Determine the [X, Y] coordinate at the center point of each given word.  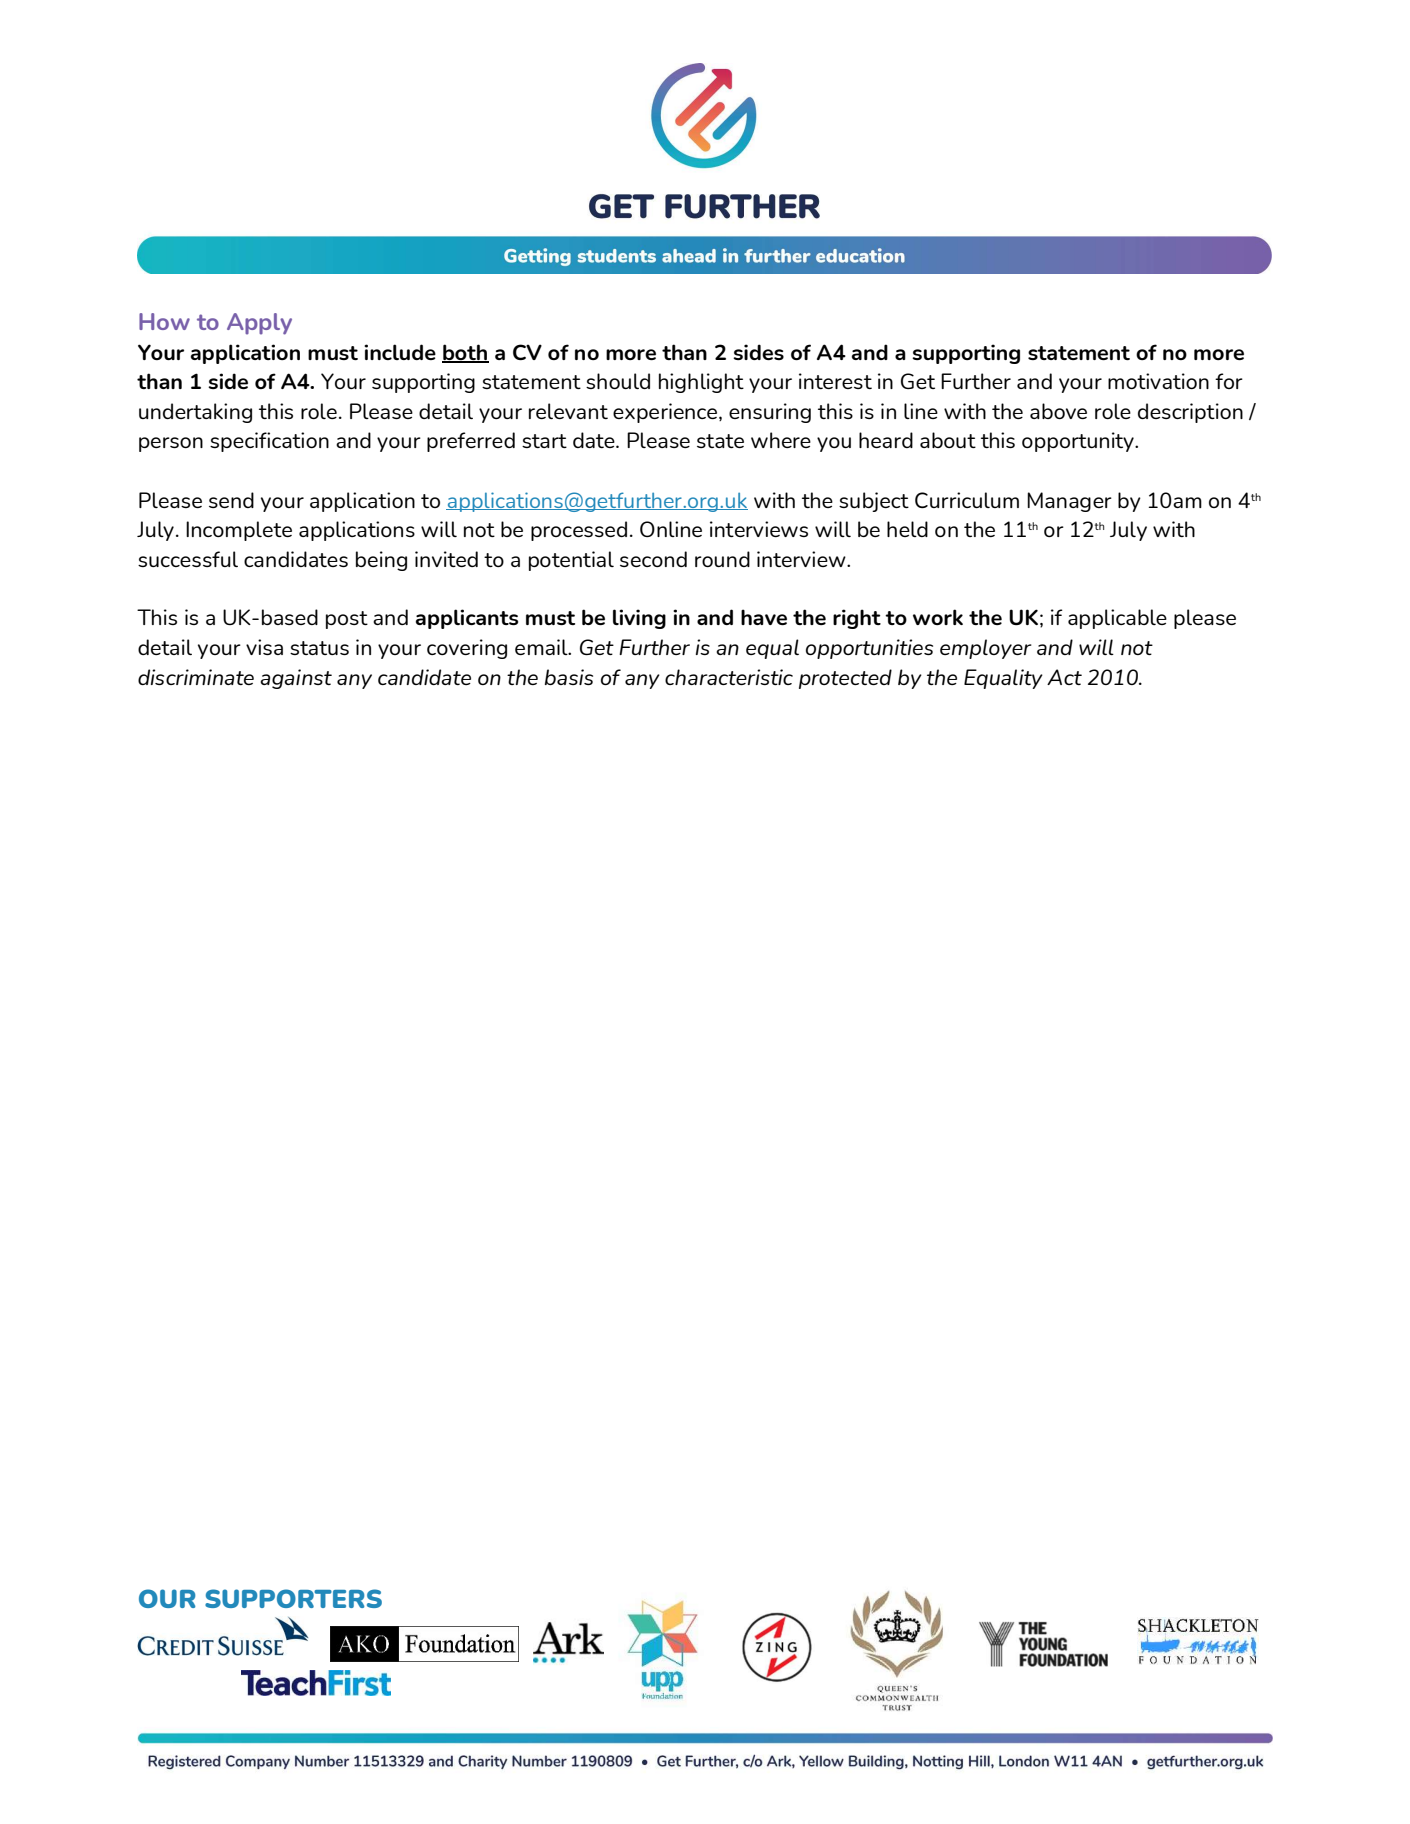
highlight [701, 383]
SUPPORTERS [293, 1598]
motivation [1158, 381]
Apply [259, 324]
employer [986, 649]
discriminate [196, 677]
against [296, 679]
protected [845, 679]
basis [569, 677]
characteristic [729, 677]
